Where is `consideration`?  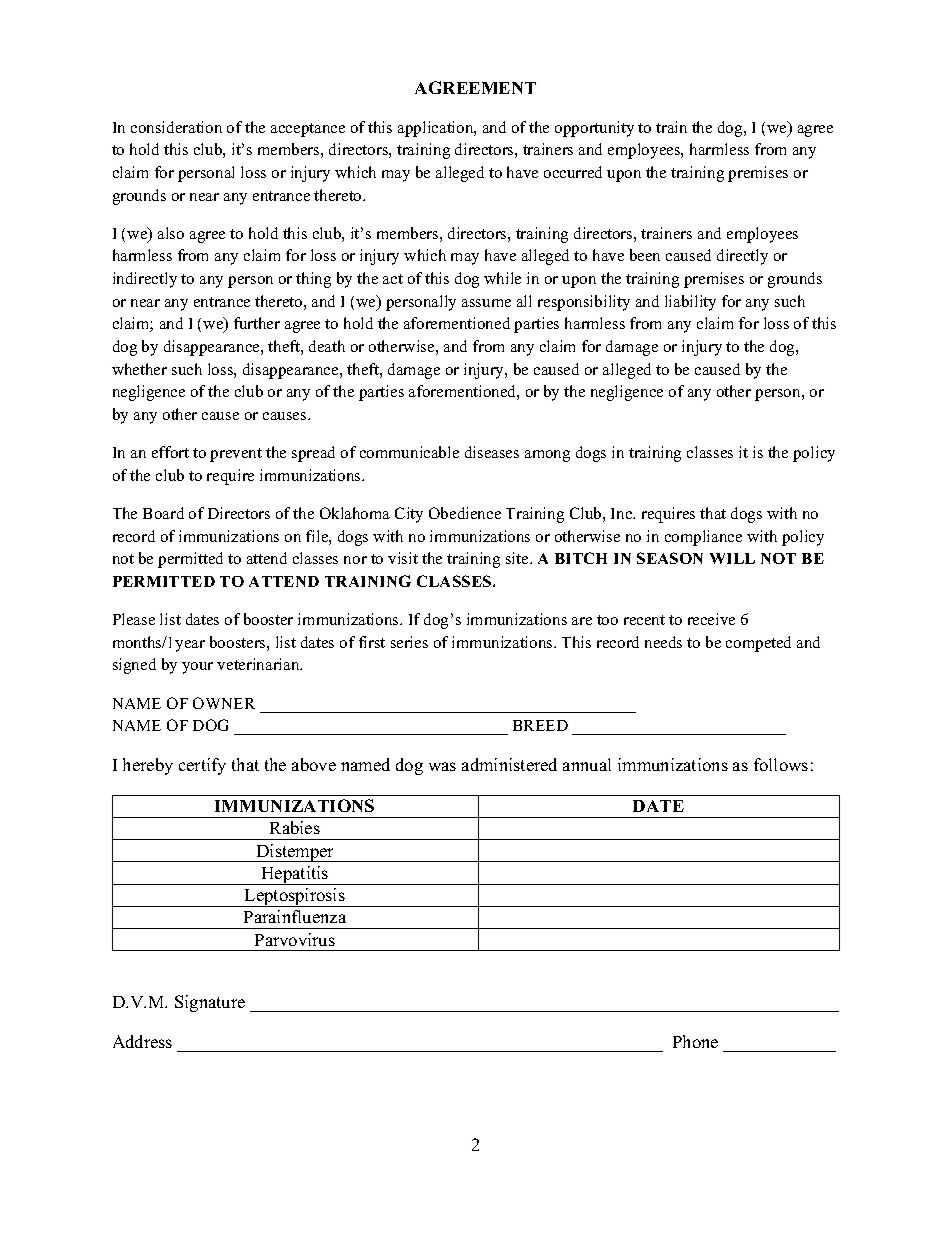
consideration is located at coordinates (176, 127).
